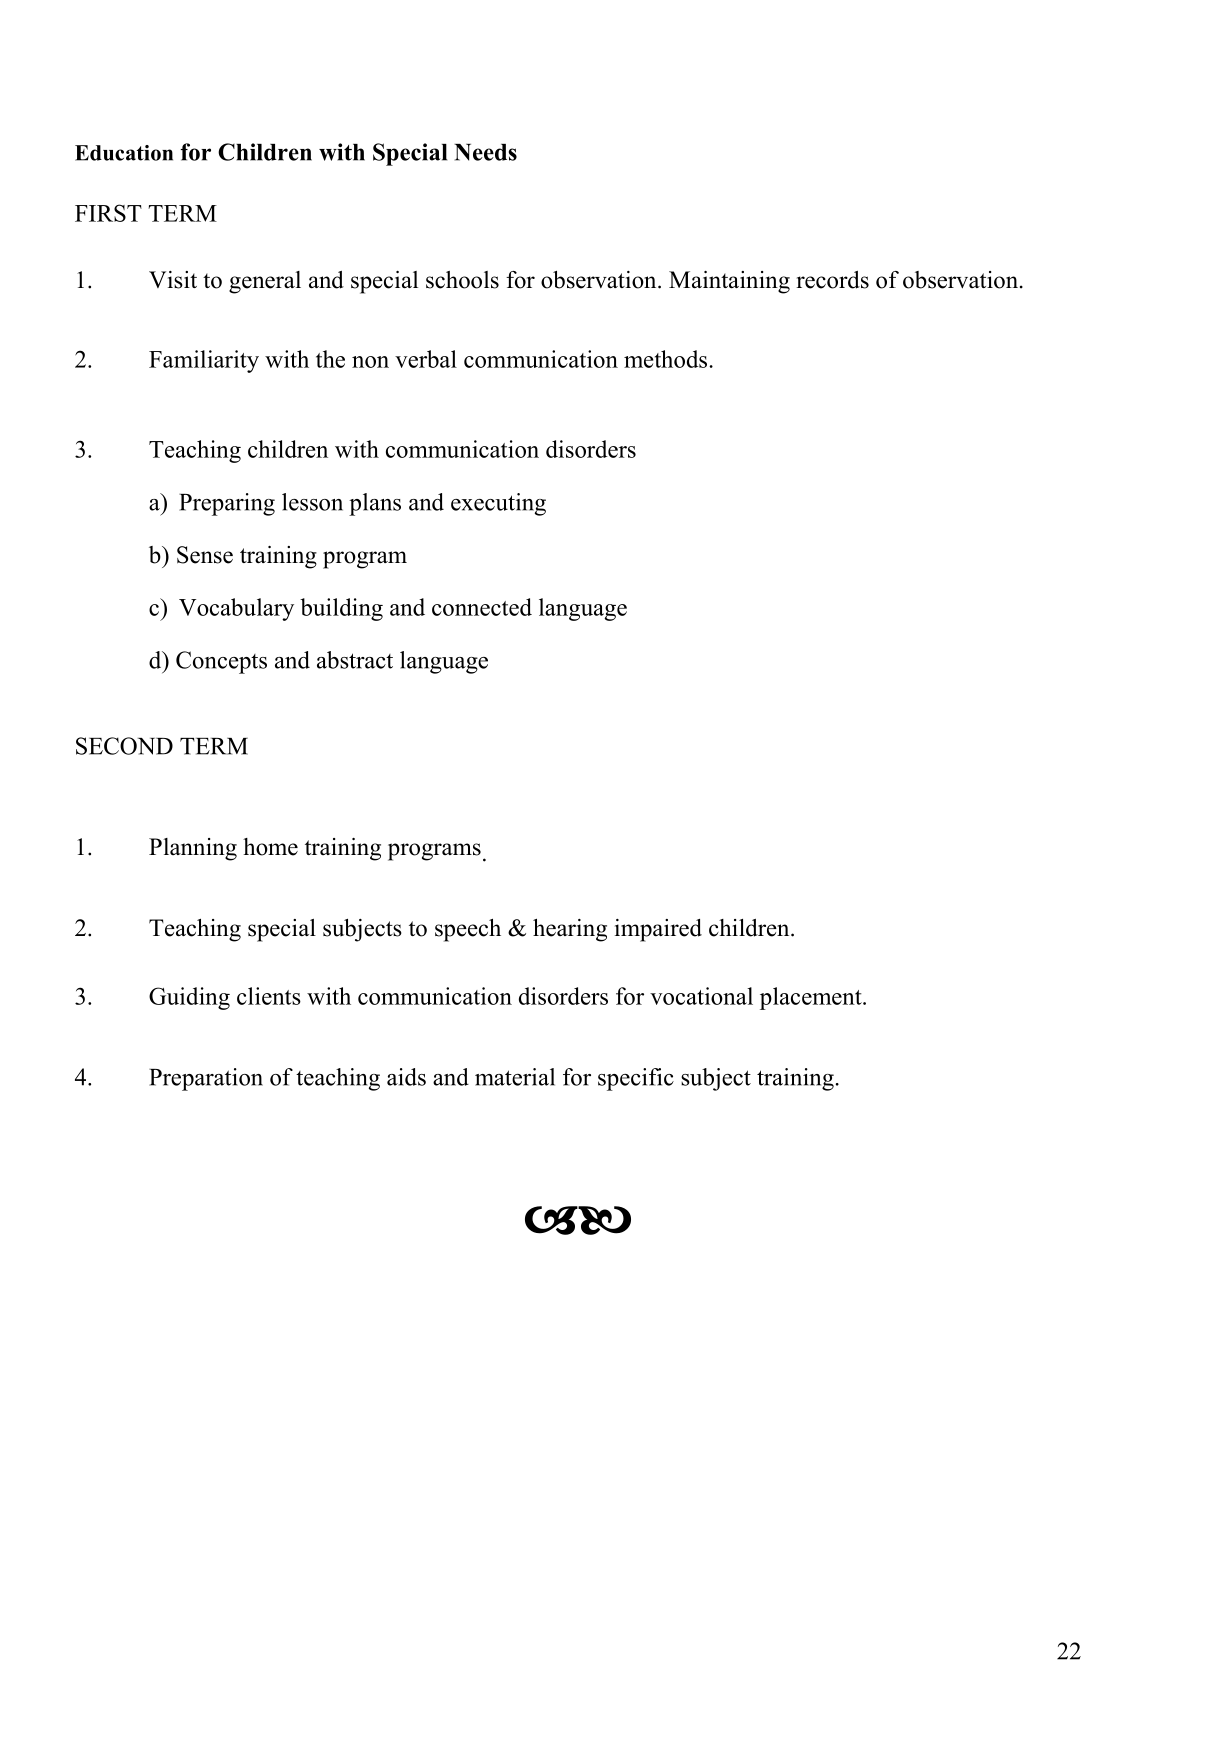 This page has width=1230, height=1740. I want to click on Vocabulary, so click(236, 609).
